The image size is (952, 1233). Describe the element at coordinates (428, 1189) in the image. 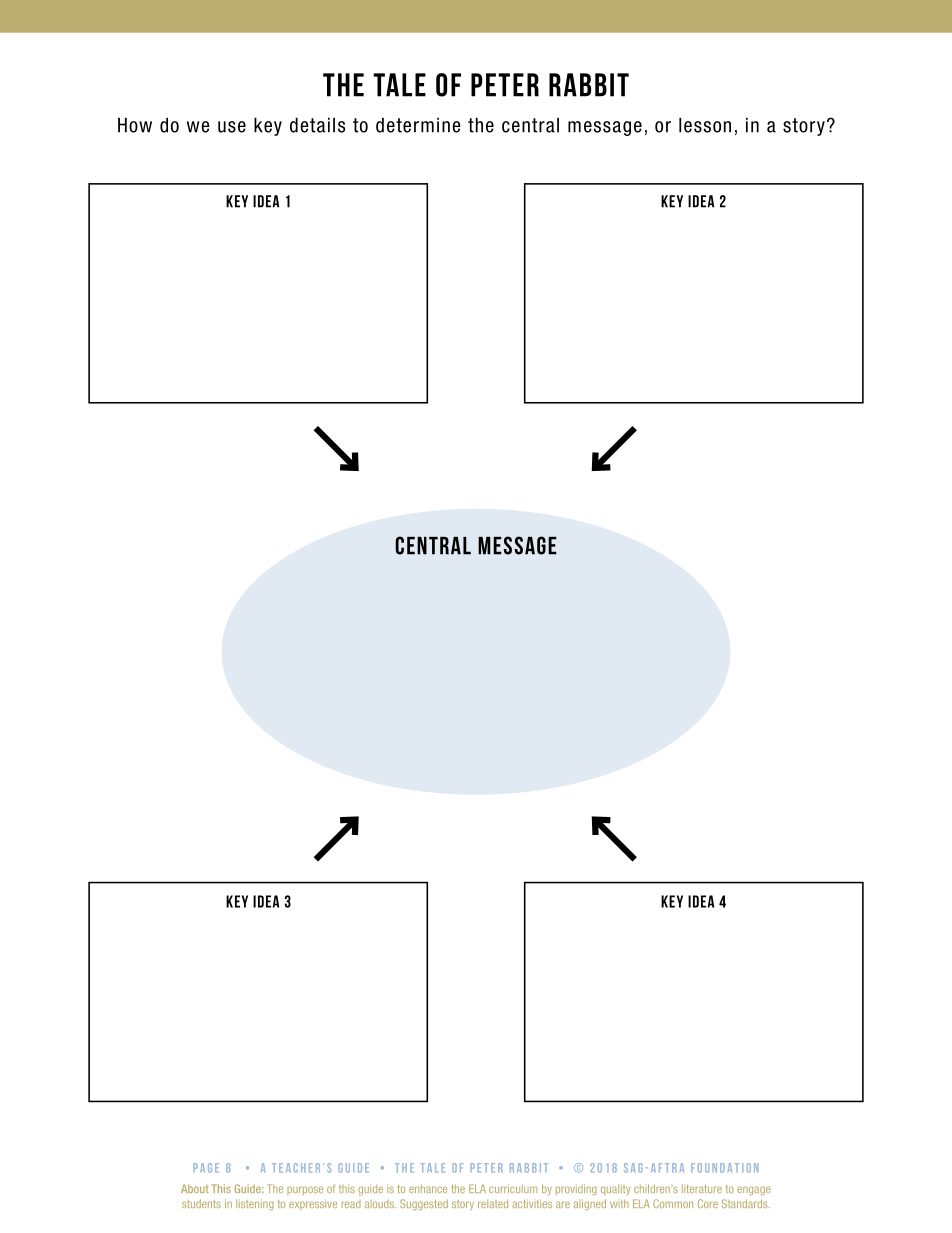

I see `enhance` at that location.
